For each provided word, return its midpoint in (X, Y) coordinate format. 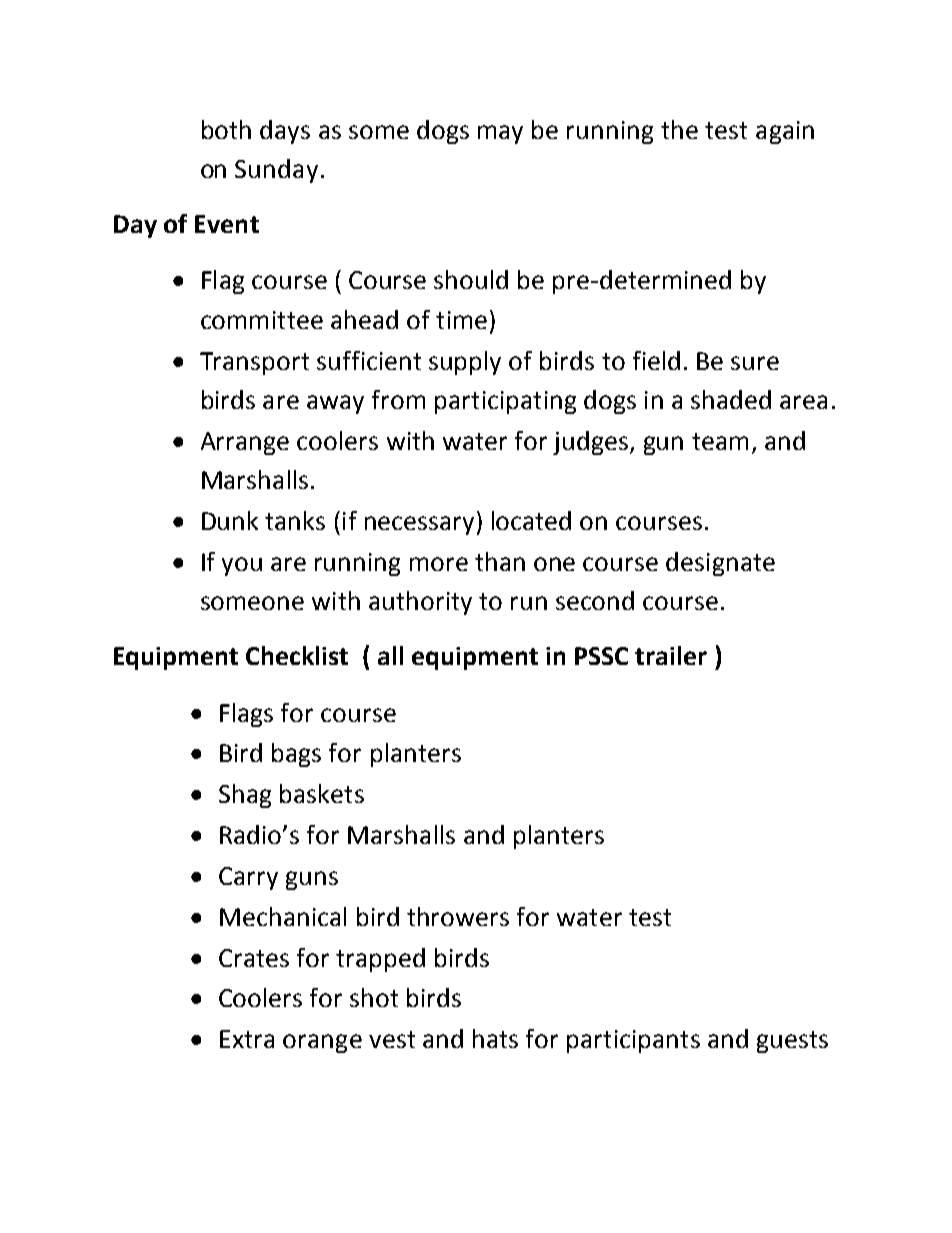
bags (296, 755)
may (500, 134)
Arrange (245, 443)
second (595, 600)
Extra (247, 1039)
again (785, 132)
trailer (671, 655)
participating (505, 402)
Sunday (276, 171)
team (720, 441)
